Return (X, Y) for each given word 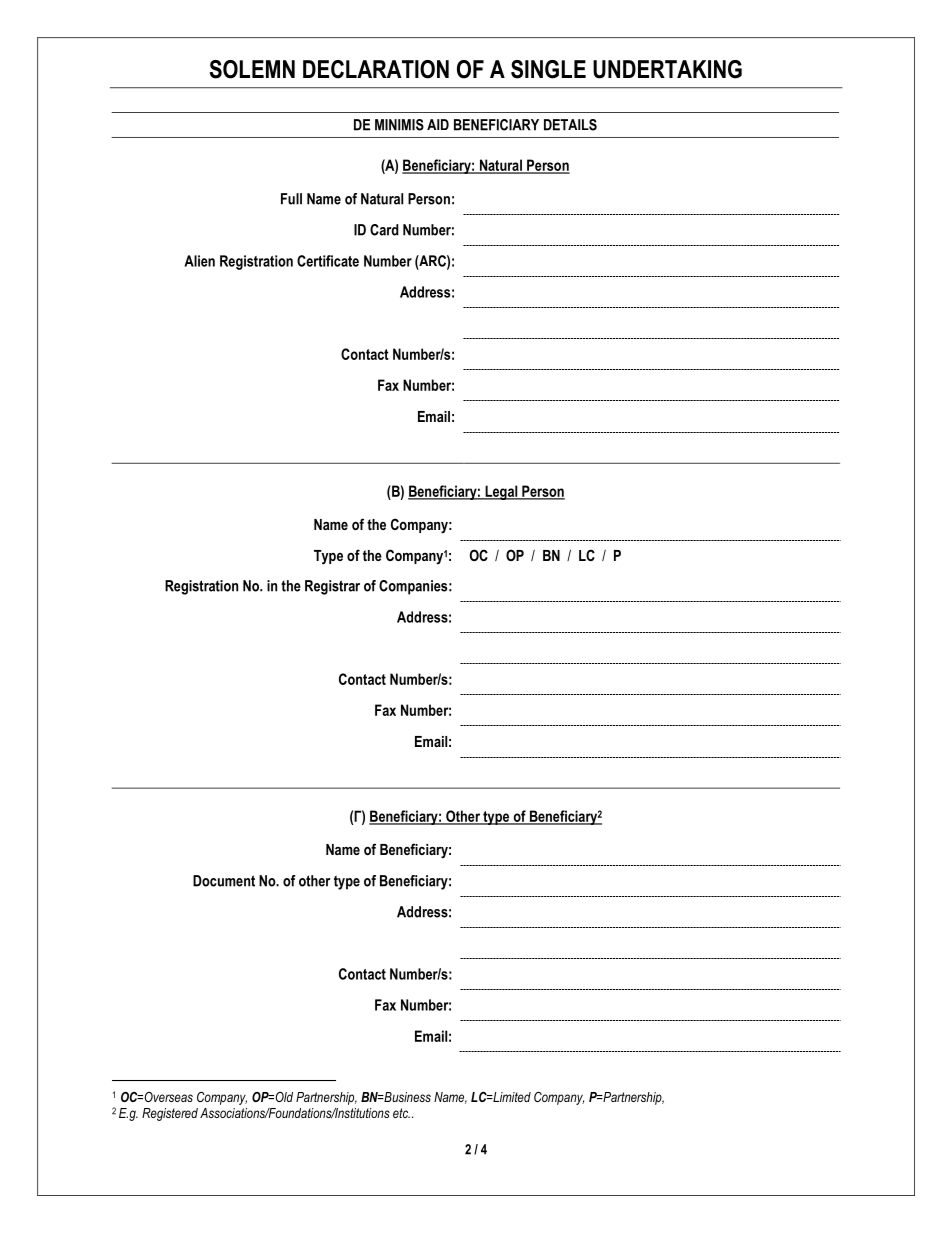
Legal (501, 492)
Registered (170, 1114)
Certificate (328, 261)
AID (438, 124)
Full (291, 199)
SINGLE (548, 69)
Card (384, 230)
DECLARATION (376, 69)
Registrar (332, 587)
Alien (199, 261)
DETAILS (570, 125)
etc (401, 1113)
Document (224, 881)
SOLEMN (252, 69)
